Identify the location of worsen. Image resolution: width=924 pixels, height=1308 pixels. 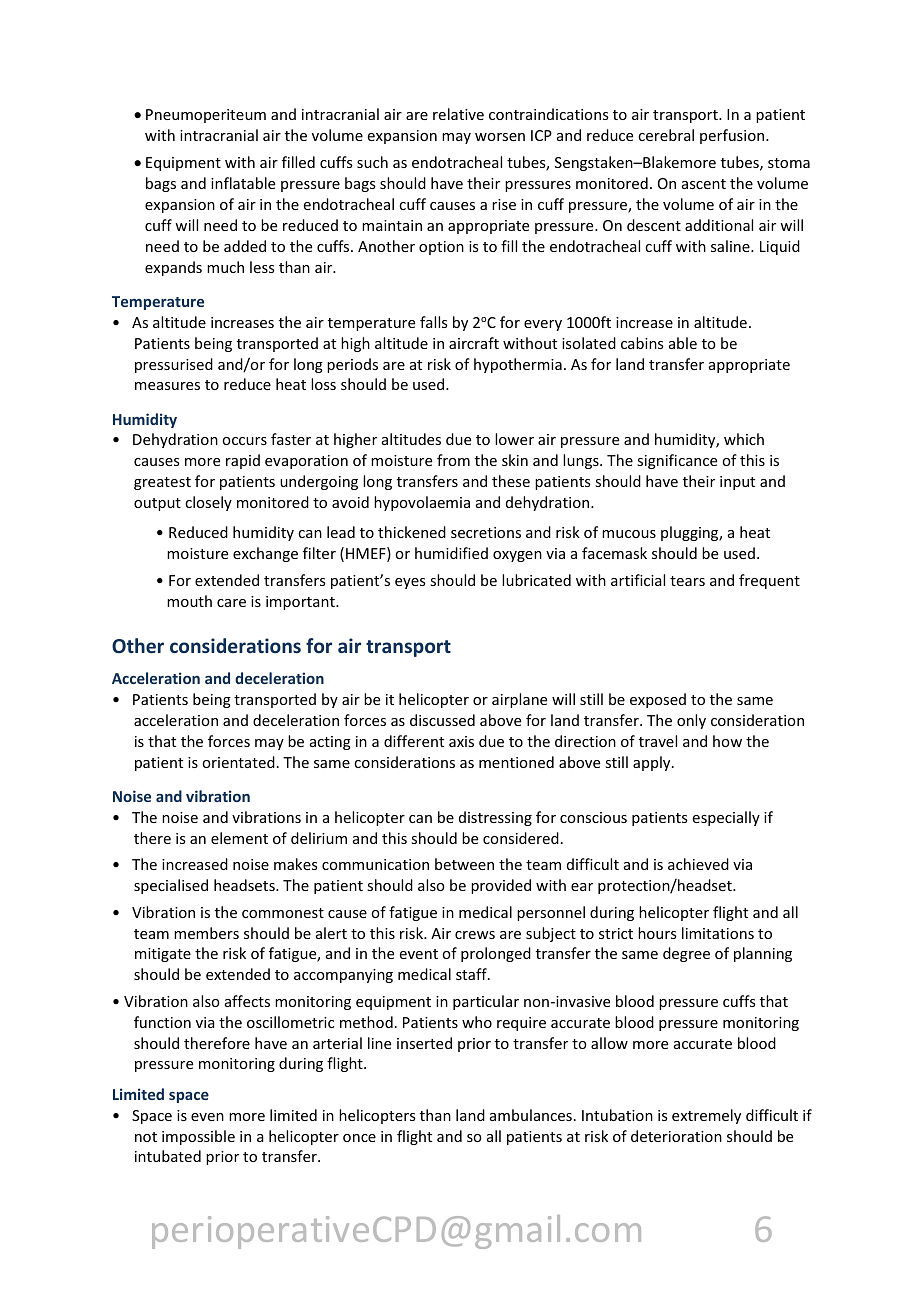
(500, 137).
